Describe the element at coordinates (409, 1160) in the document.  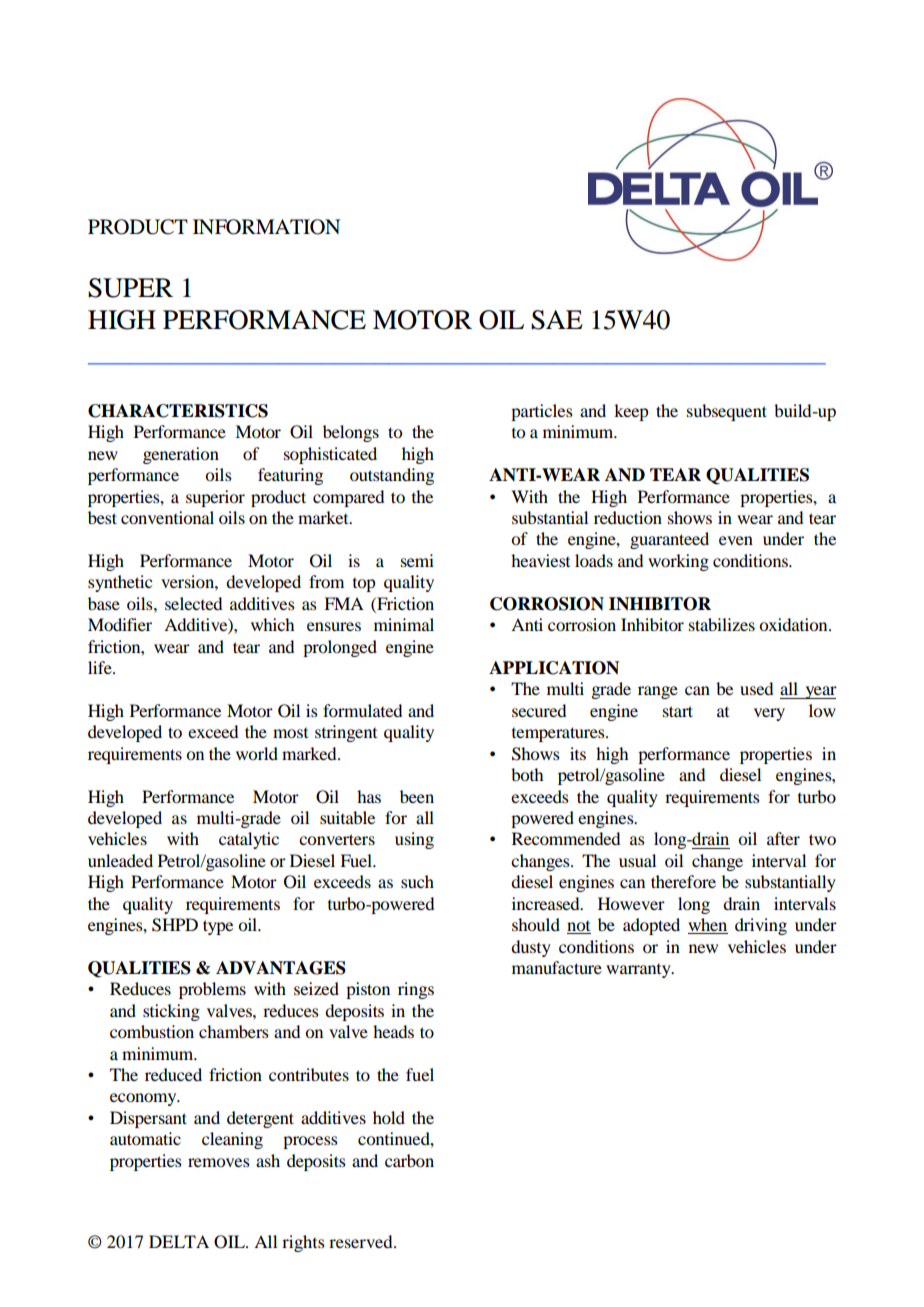
I see `carbon` at that location.
